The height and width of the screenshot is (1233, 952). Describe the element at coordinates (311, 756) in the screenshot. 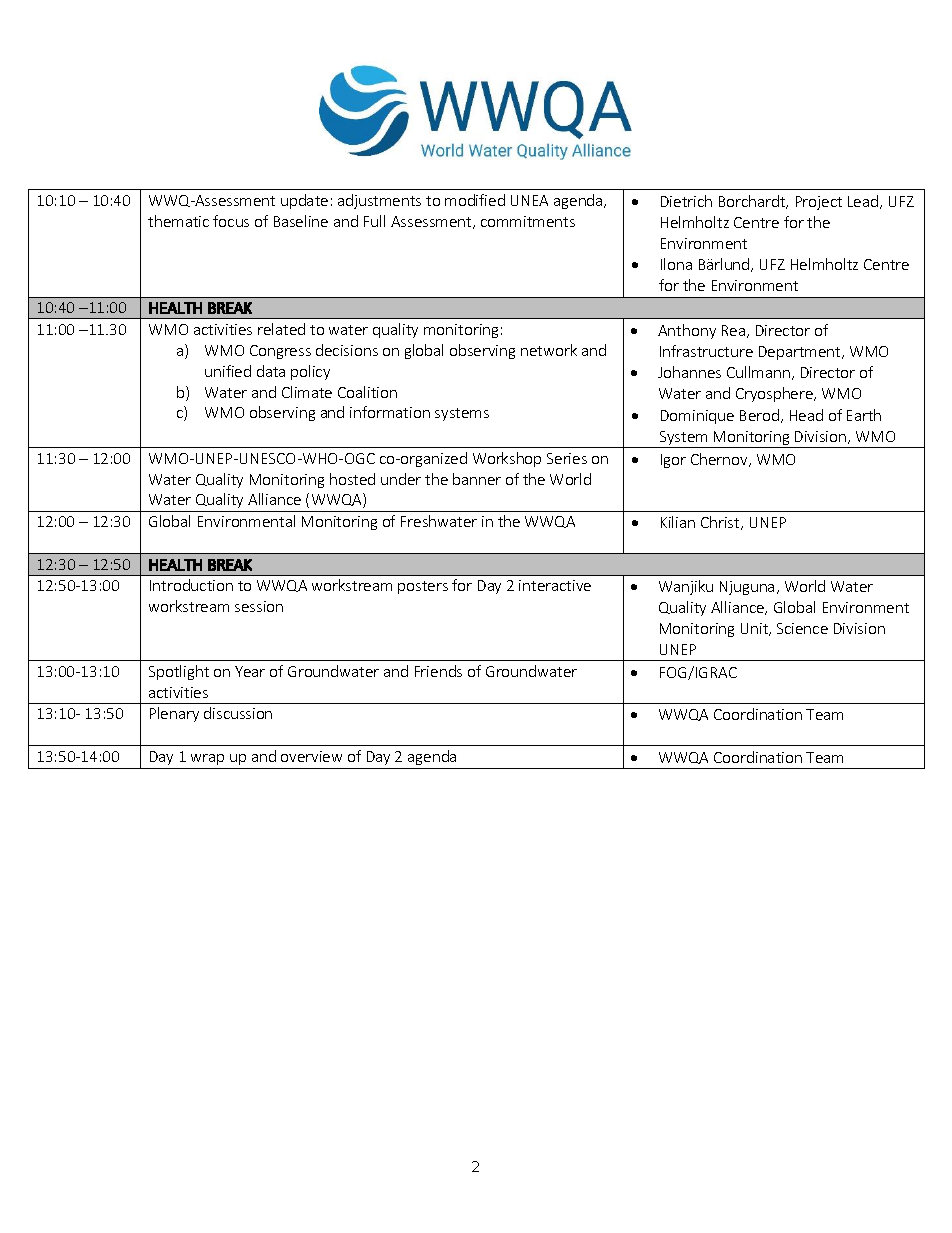

I see `overview` at that location.
